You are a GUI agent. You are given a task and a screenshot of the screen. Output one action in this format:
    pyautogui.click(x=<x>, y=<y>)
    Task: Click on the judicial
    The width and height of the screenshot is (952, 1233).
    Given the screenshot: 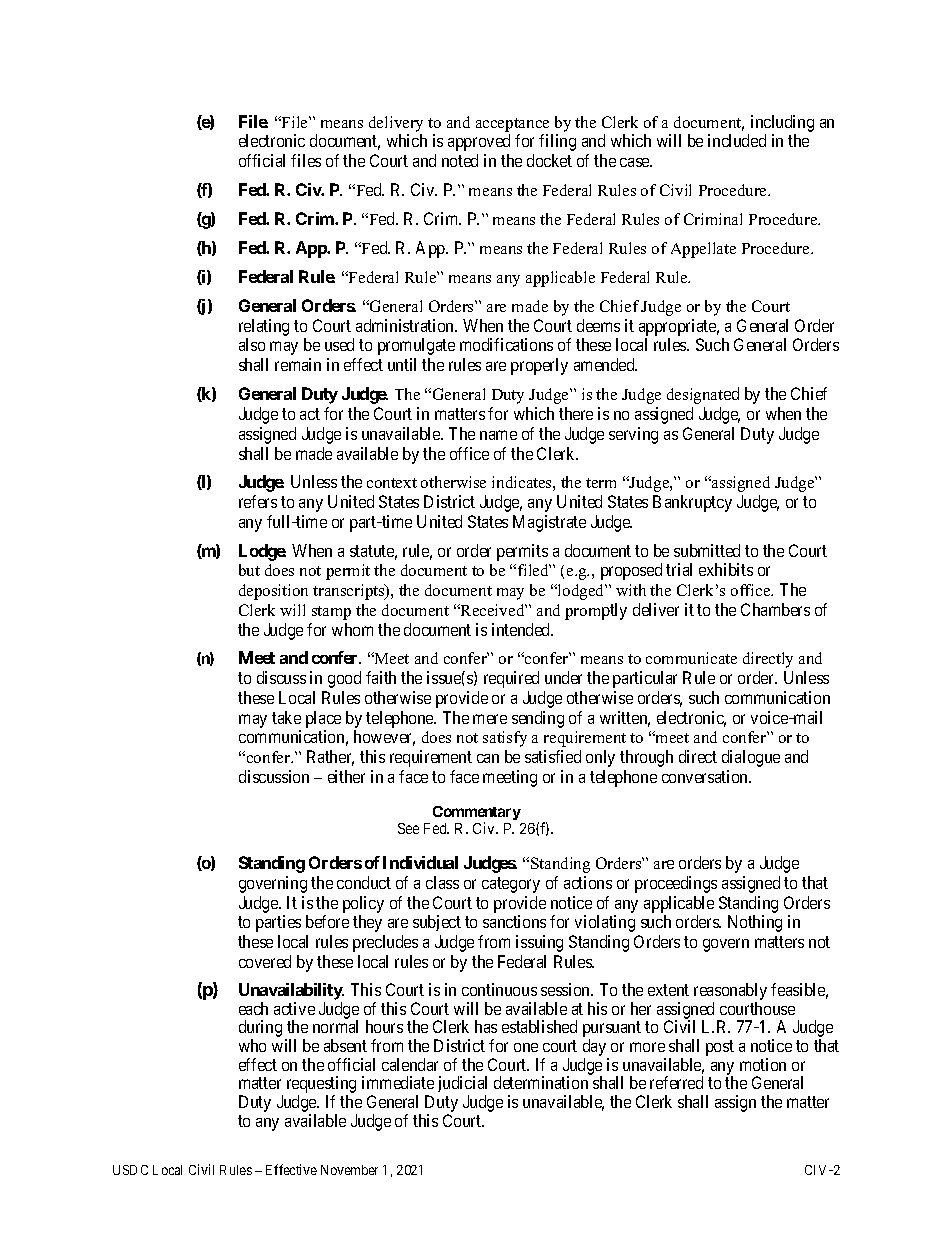 What is the action you would take?
    pyautogui.click(x=462, y=1086)
